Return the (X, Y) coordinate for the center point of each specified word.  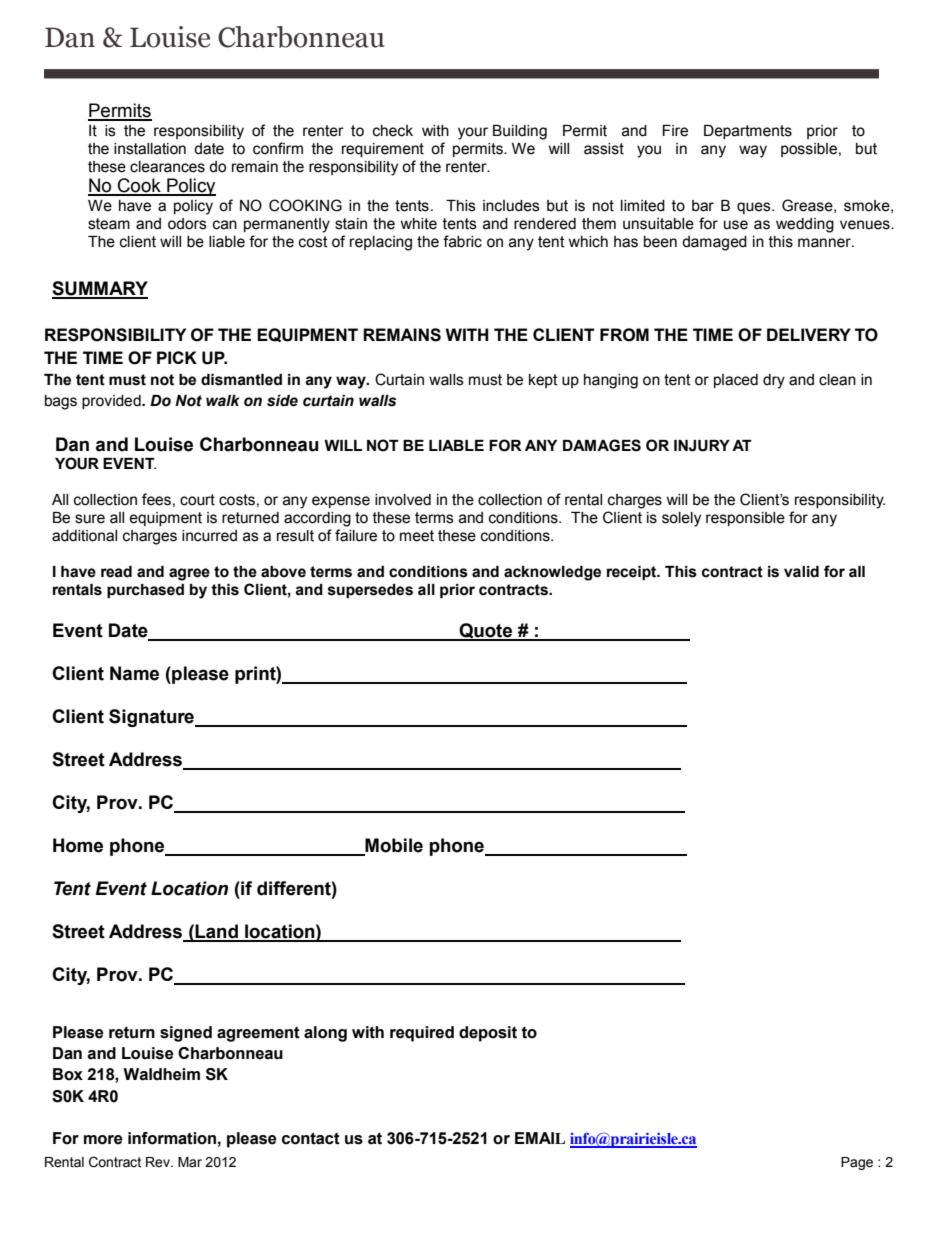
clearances (167, 167)
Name (134, 673)
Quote (486, 632)
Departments (748, 132)
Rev (159, 1162)
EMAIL (540, 1138)
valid (801, 572)
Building (520, 132)
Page (857, 1163)
